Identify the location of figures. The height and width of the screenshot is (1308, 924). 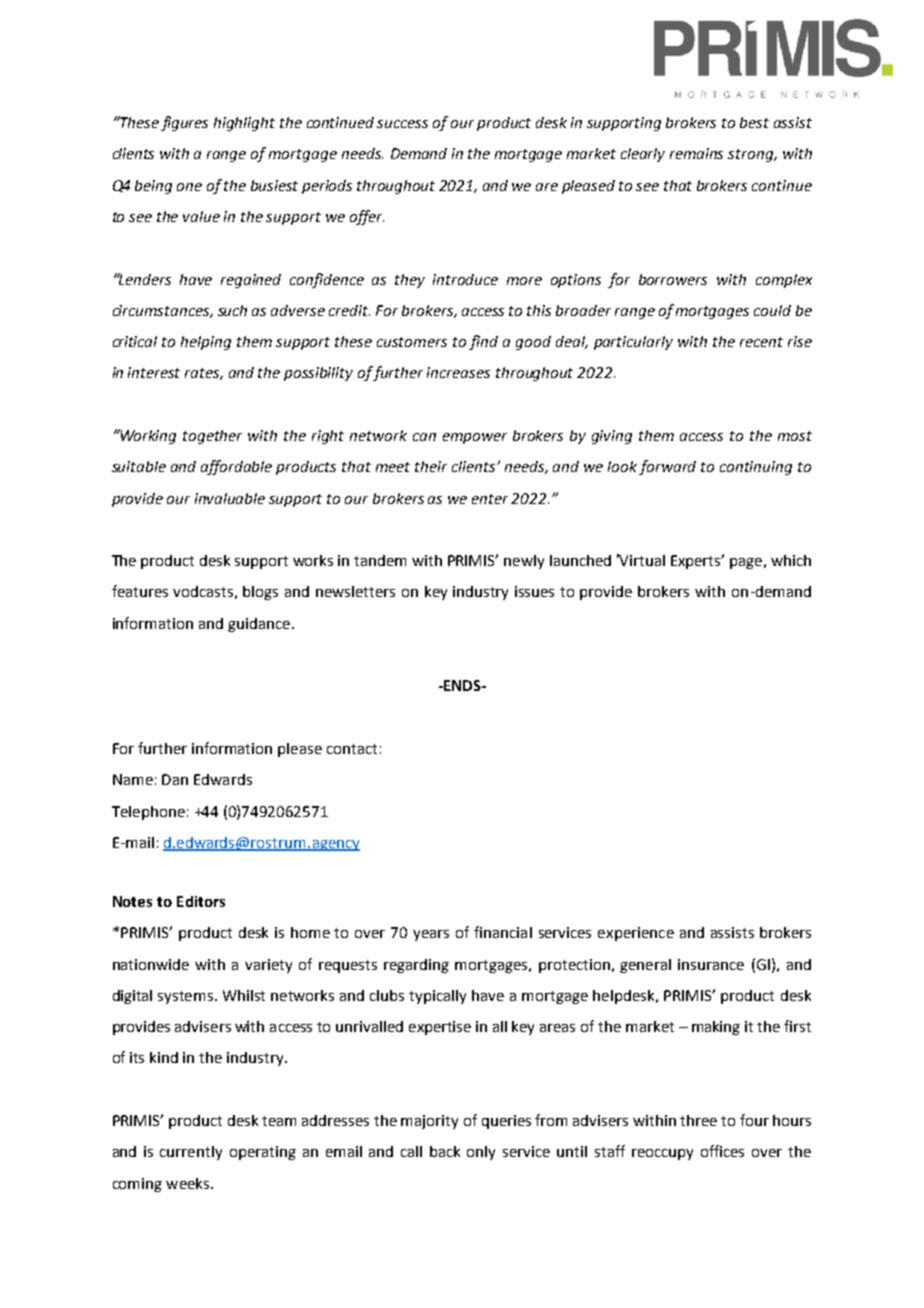
(184, 123).
